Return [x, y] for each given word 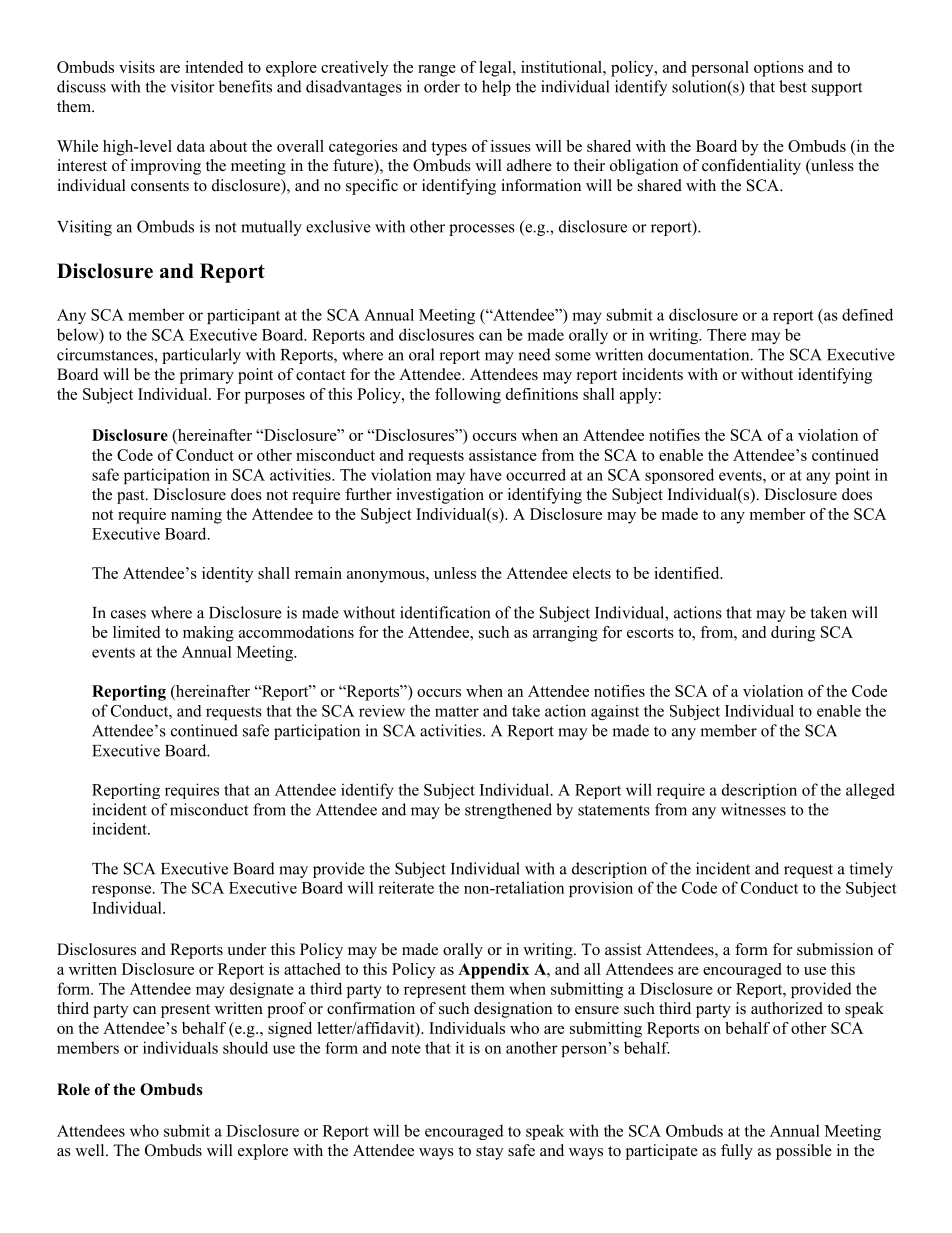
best [793, 86]
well [91, 1150]
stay [489, 1153]
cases [128, 614]
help [496, 88]
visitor [192, 86]
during [793, 634]
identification [445, 612]
